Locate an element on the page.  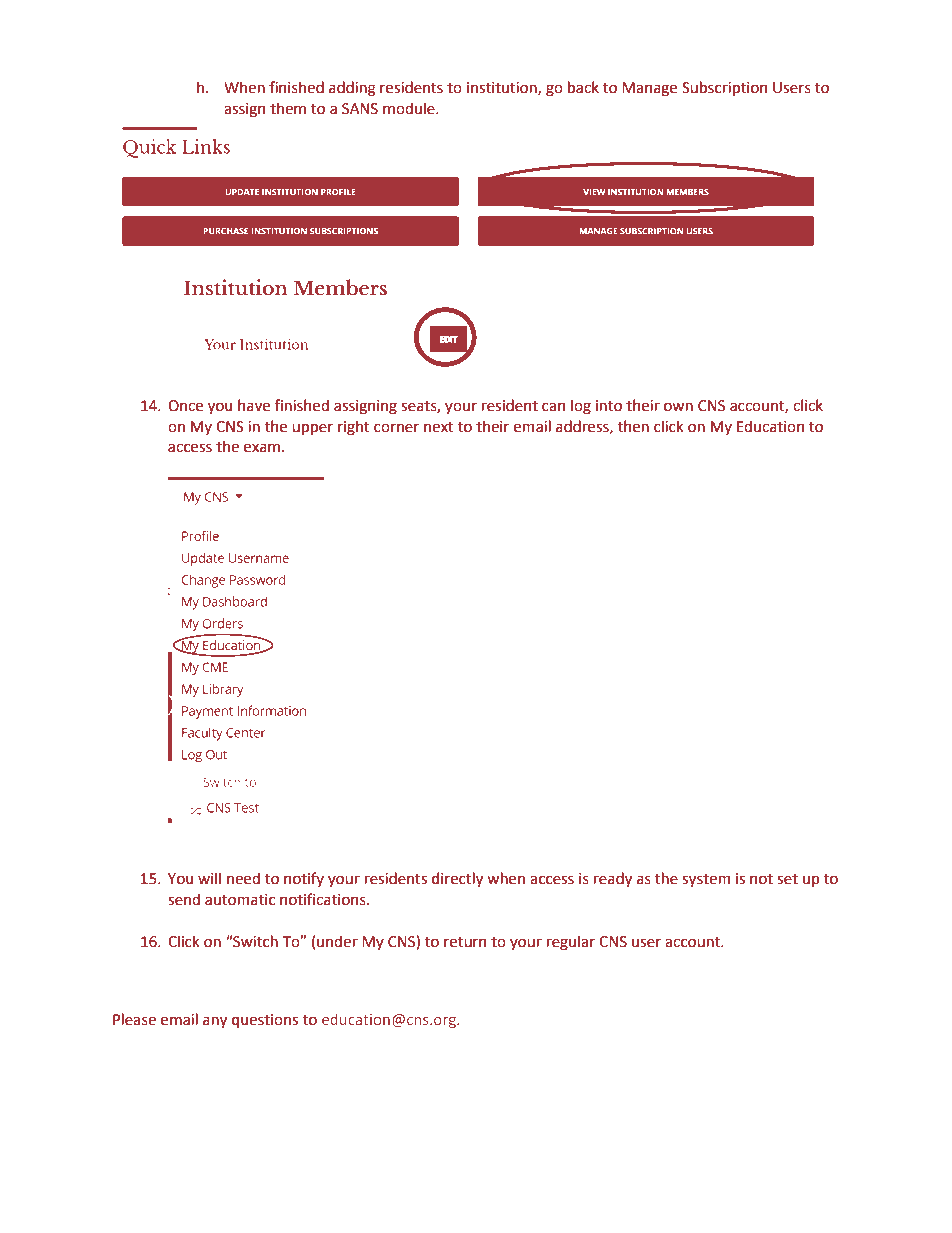
next is located at coordinates (439, 427).
